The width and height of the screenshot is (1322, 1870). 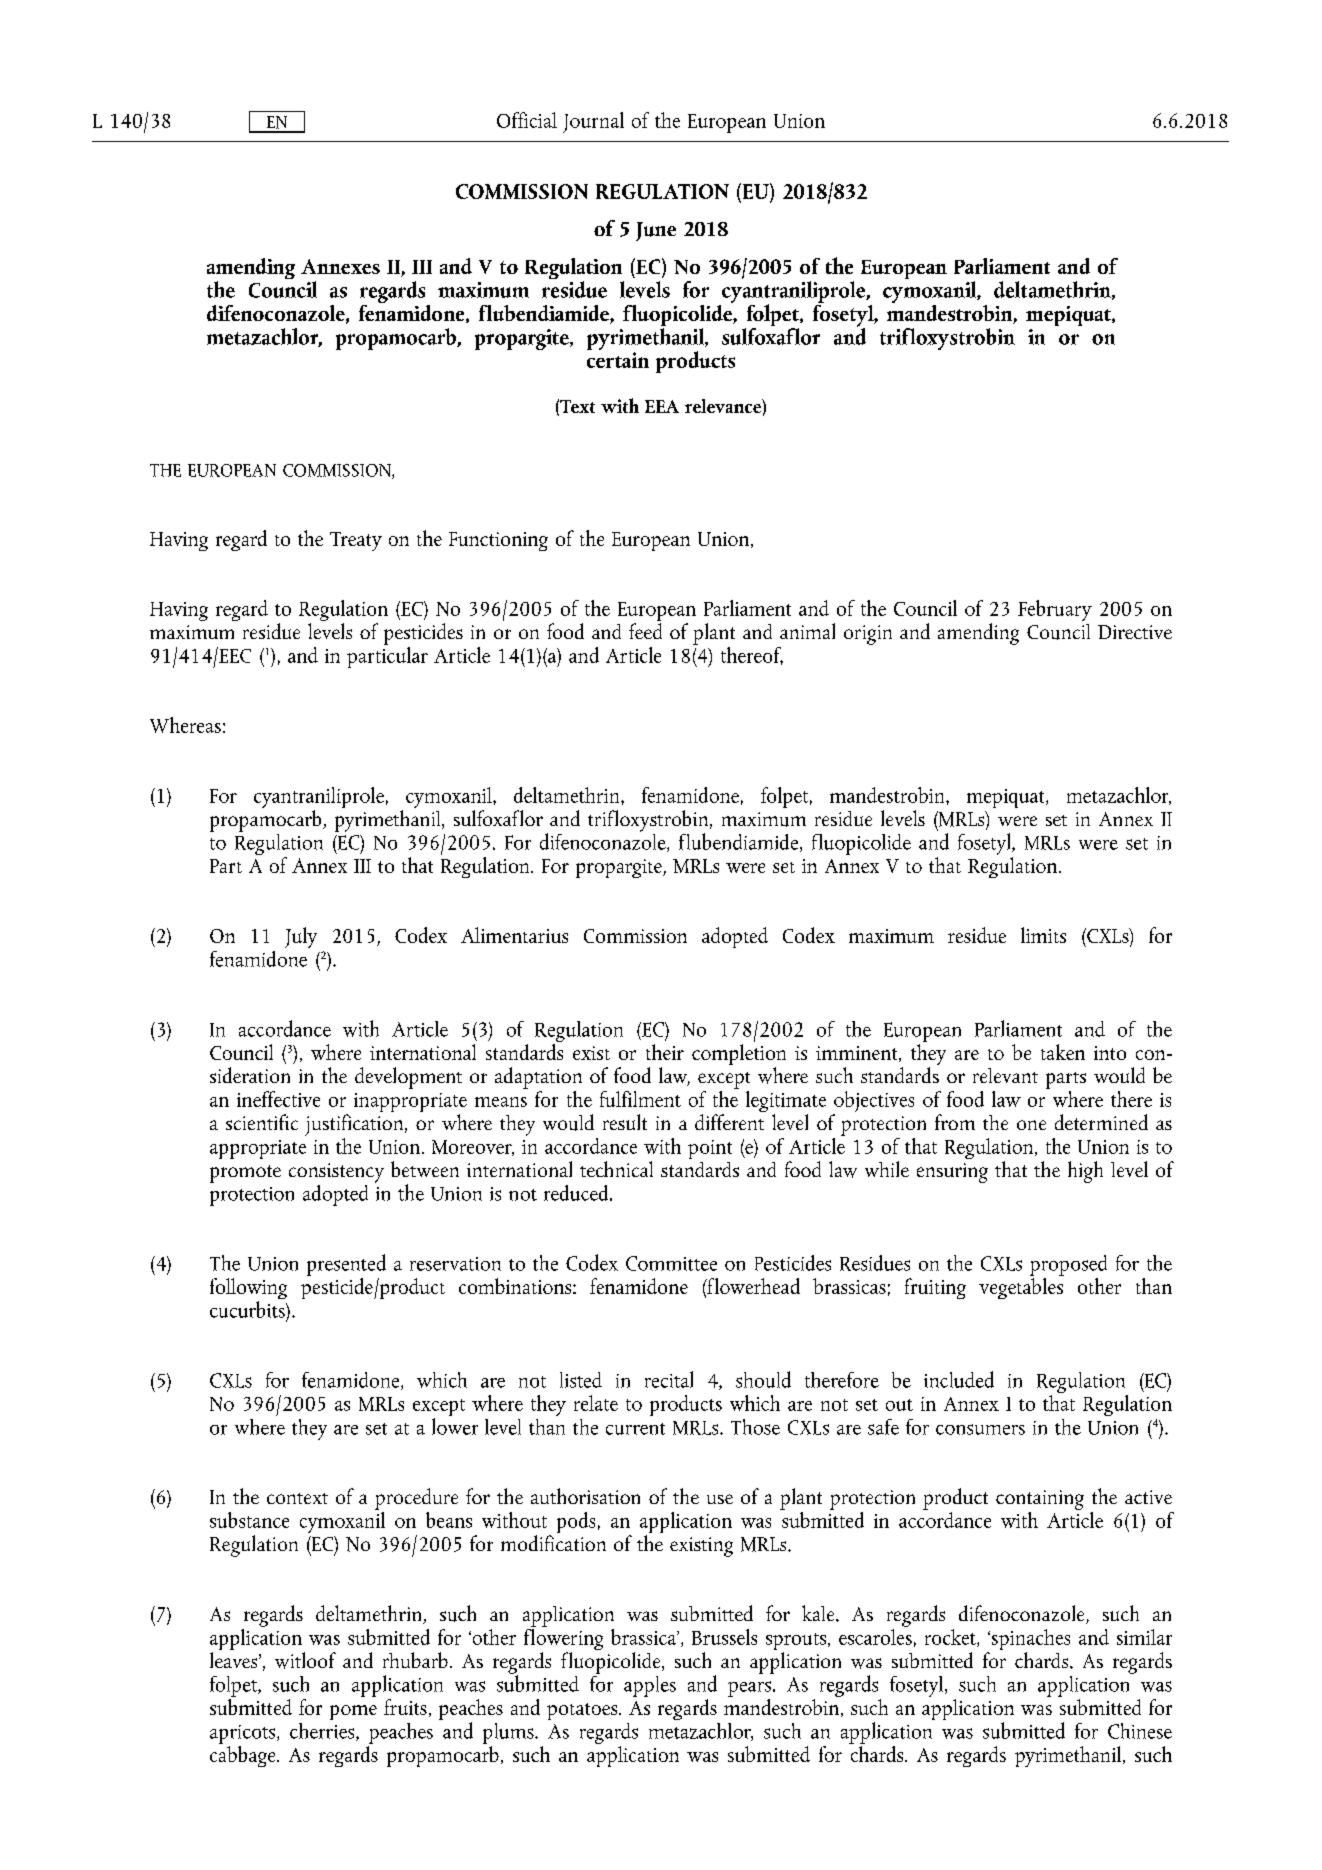 I want to click on June, so click(x=656, y=231).
